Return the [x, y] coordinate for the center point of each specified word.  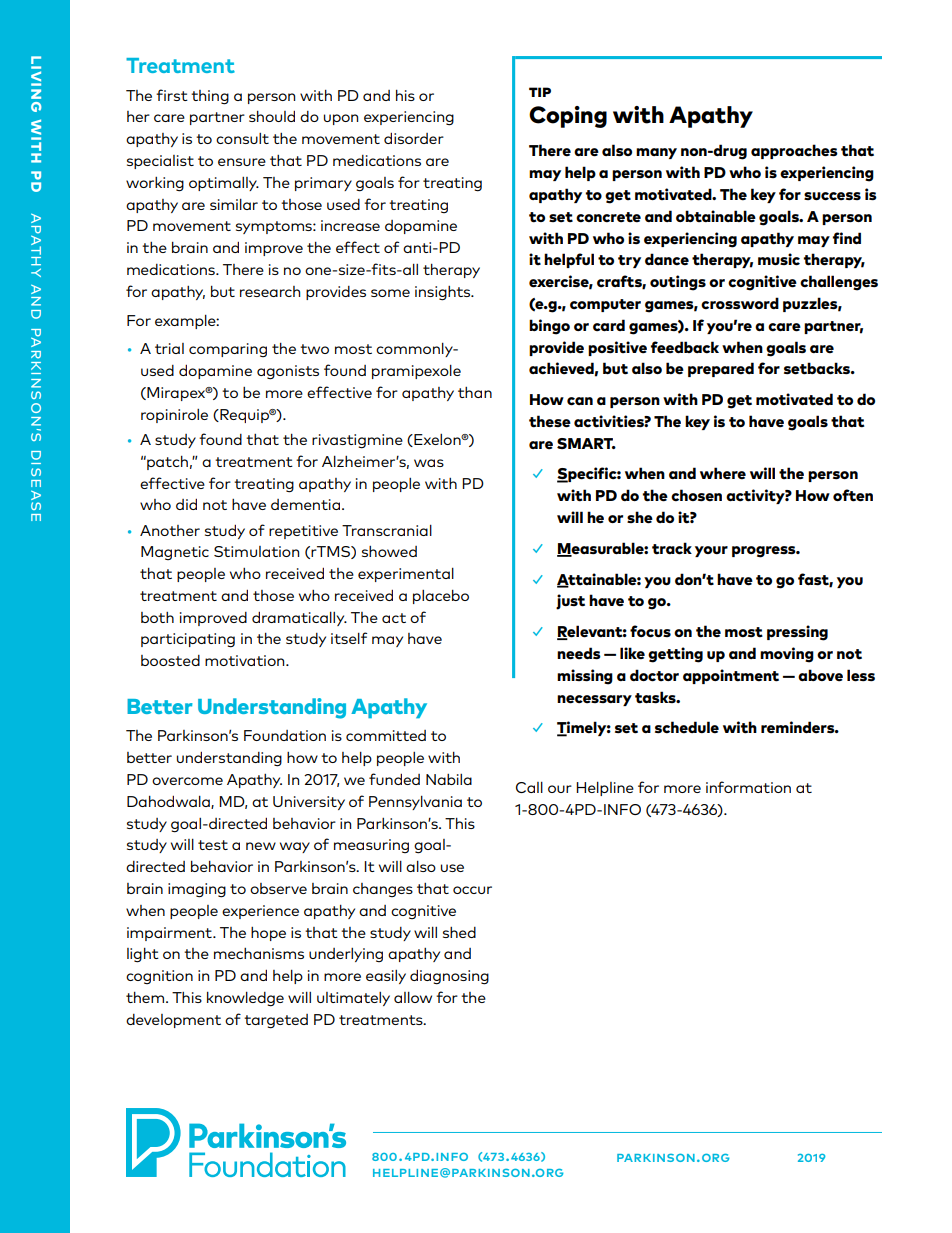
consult [242, 138]
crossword [740, 303]
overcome [187, 781]
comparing [228, 350]
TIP [540, 92]
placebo [441, 597]
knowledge [245, 999]
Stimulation [256, 551]
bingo [549, 327]
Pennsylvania [415, 803]
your [711, 551]
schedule [687, 727]
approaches [794, 151]
